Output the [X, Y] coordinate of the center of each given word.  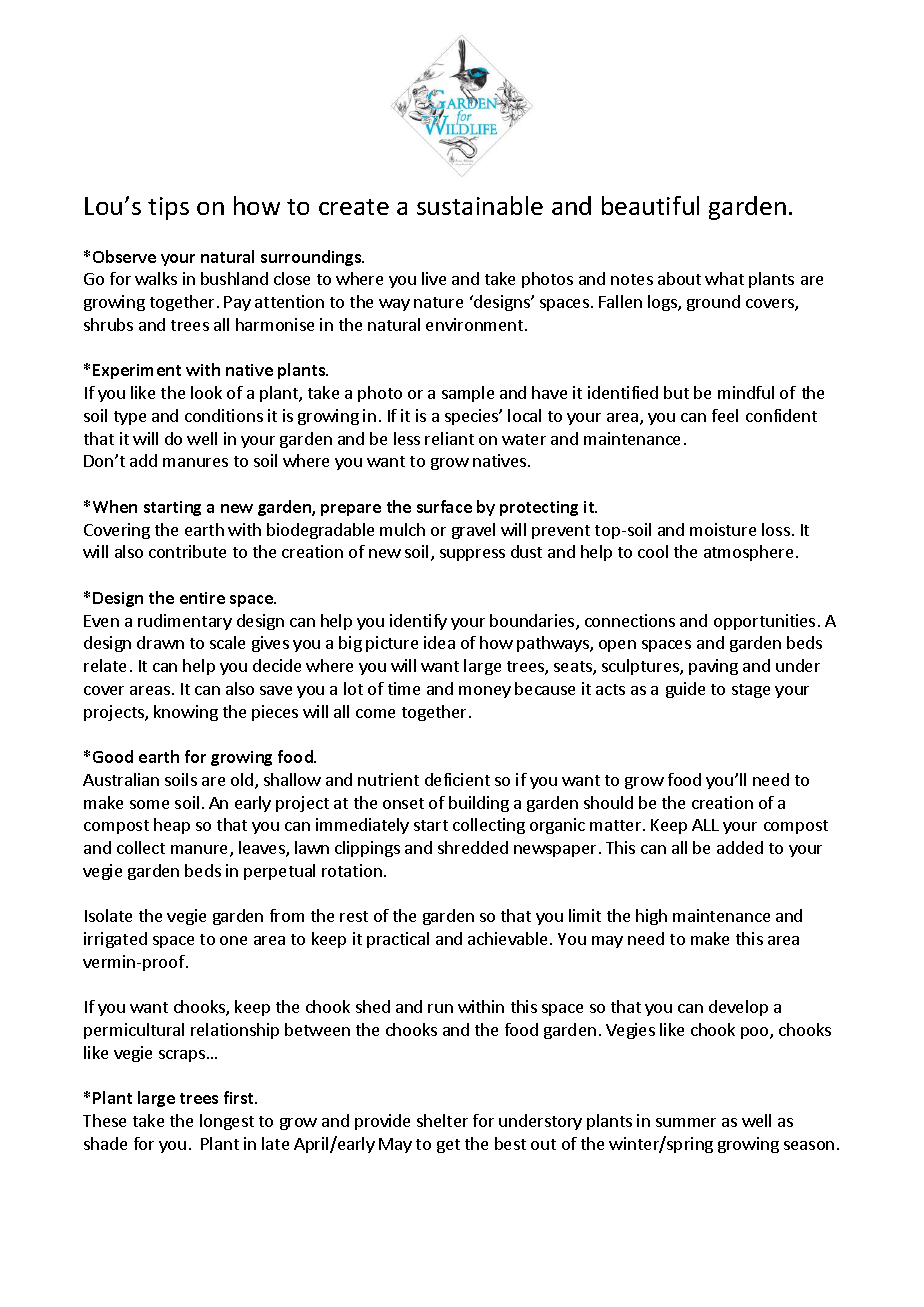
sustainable [480, 205]
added [740, 847]
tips [168, 208]
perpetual [279, 872]
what [724, 278]
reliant [449, 438]
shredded [473, 847]
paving [713, 667]
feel [725, 415]
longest [227, 1122]
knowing [186, 713]
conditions [224, 415]
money [485, 692]
